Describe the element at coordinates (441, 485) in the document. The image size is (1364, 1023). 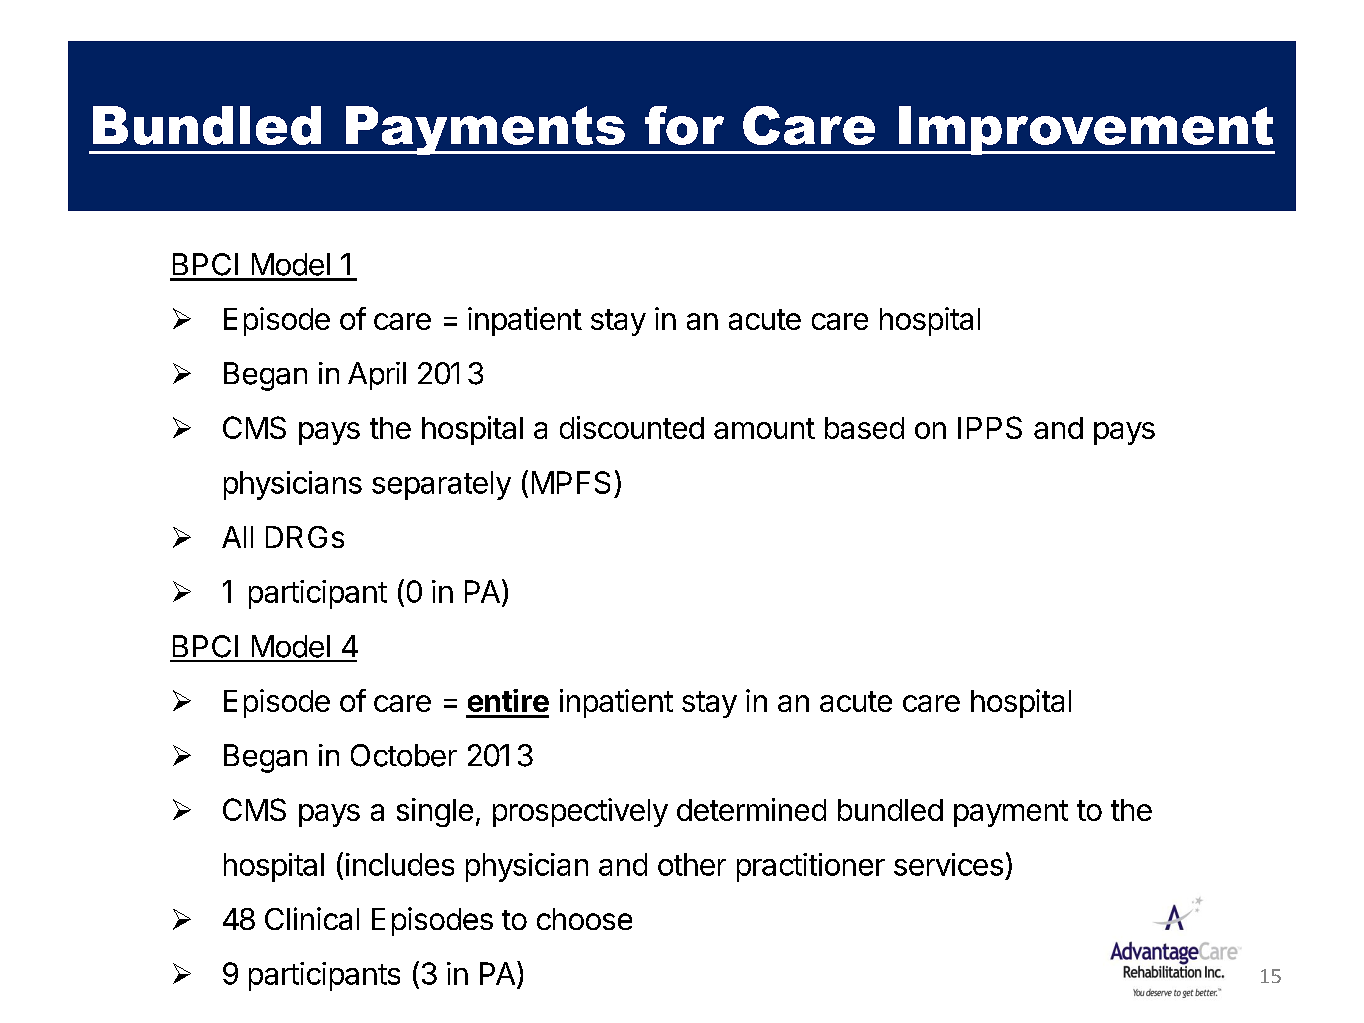
I see `separately` at that location.
